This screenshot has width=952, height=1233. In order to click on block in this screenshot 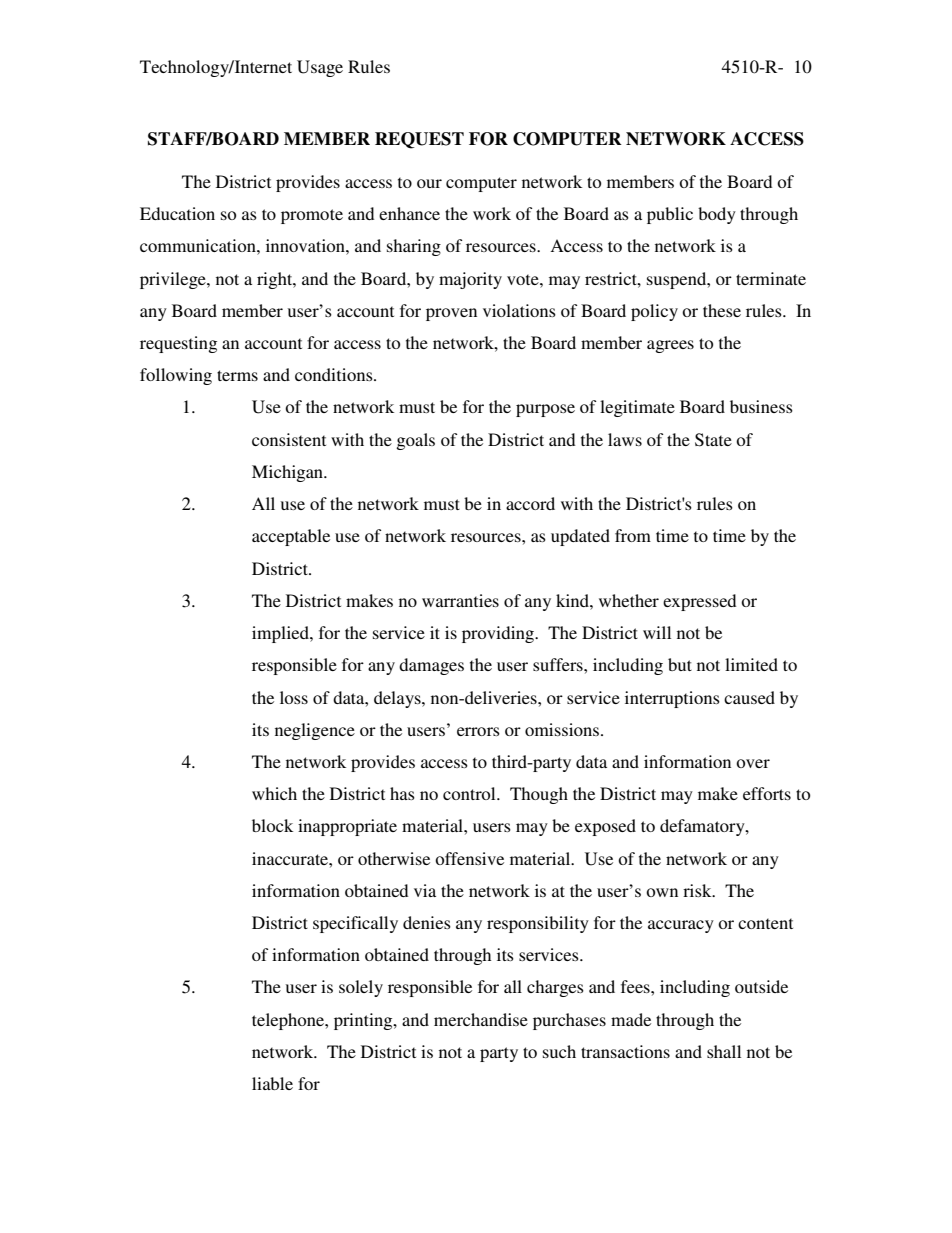, I will do `click(272, 825)`.
